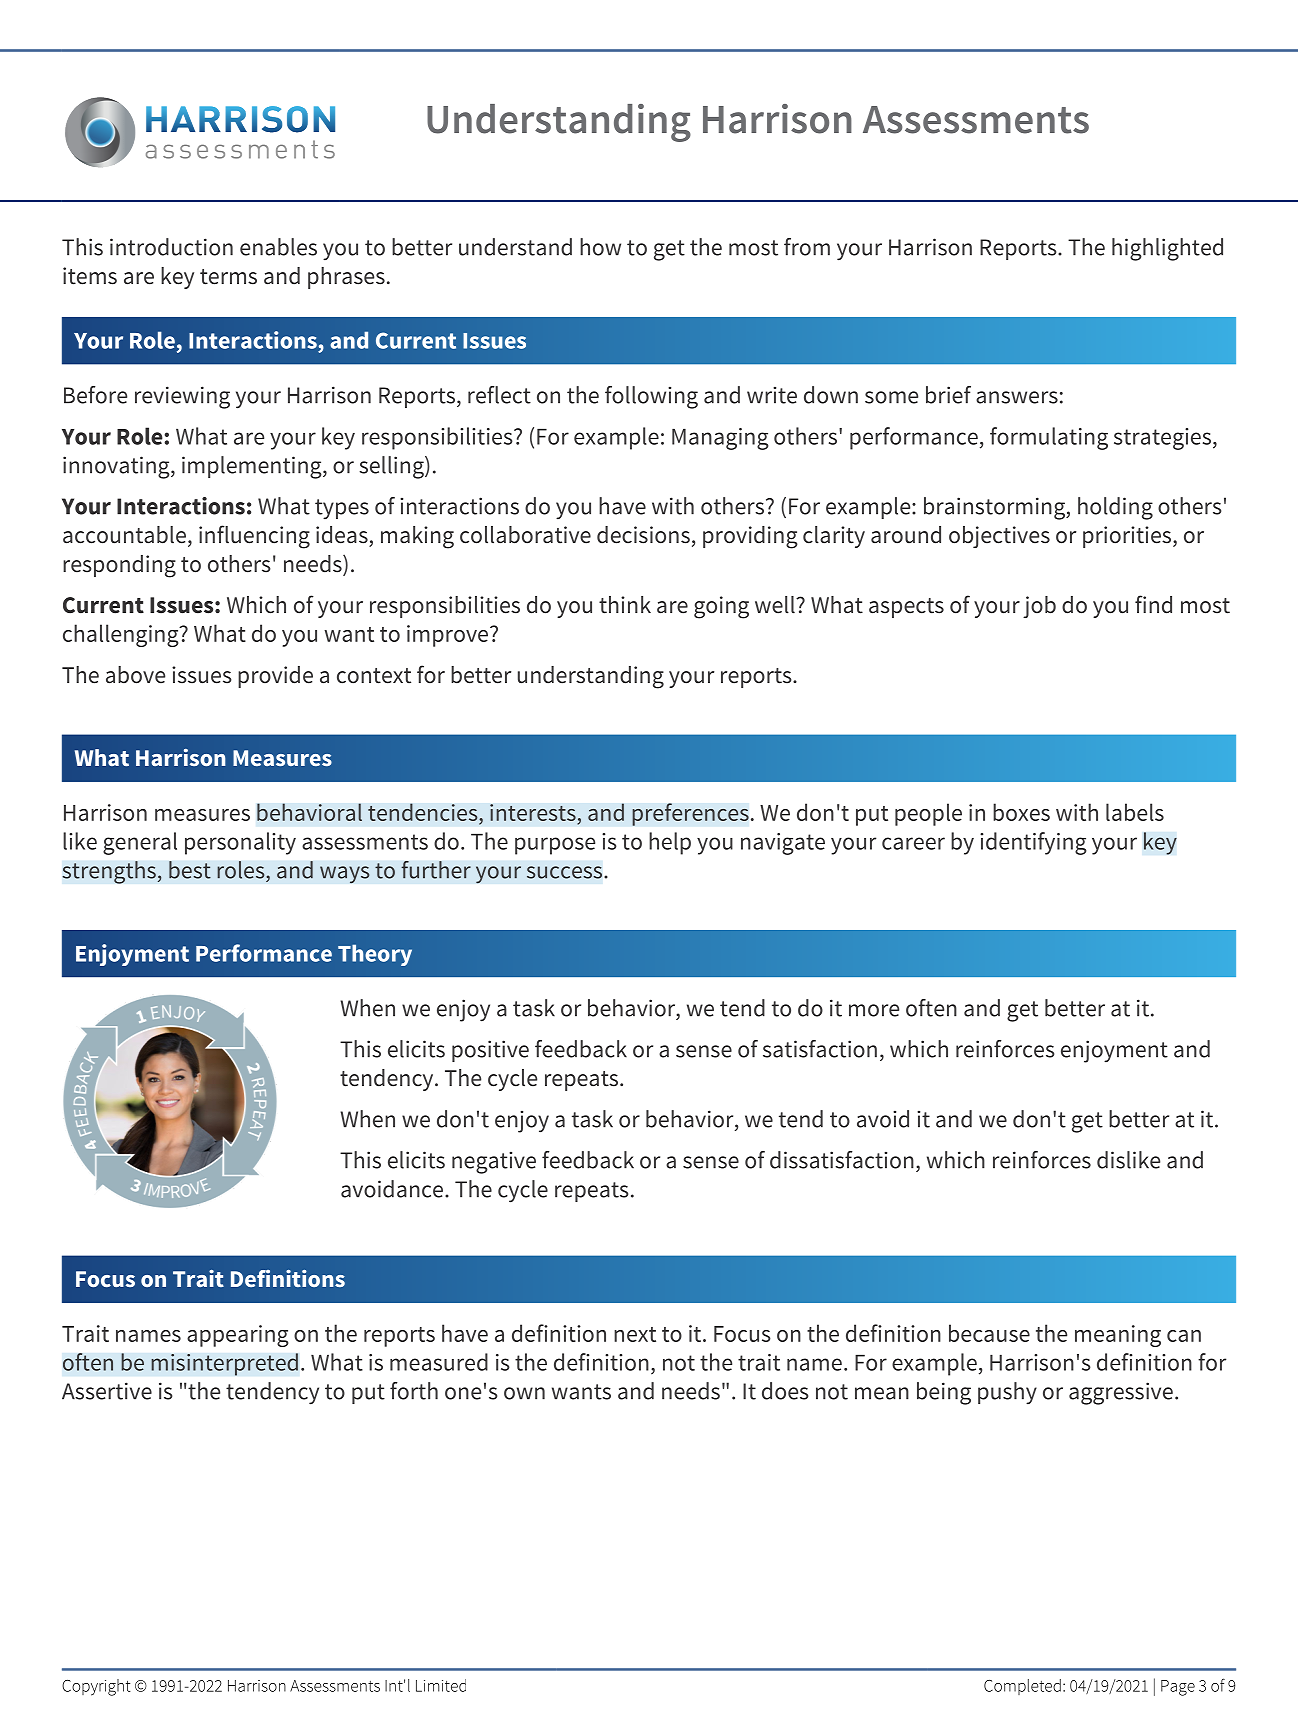 Image resolution: width=1298 pixels, height=1724 pixels. Describe the element at coordinates (441, 1685) in the document. I see `Limited` at that location.
